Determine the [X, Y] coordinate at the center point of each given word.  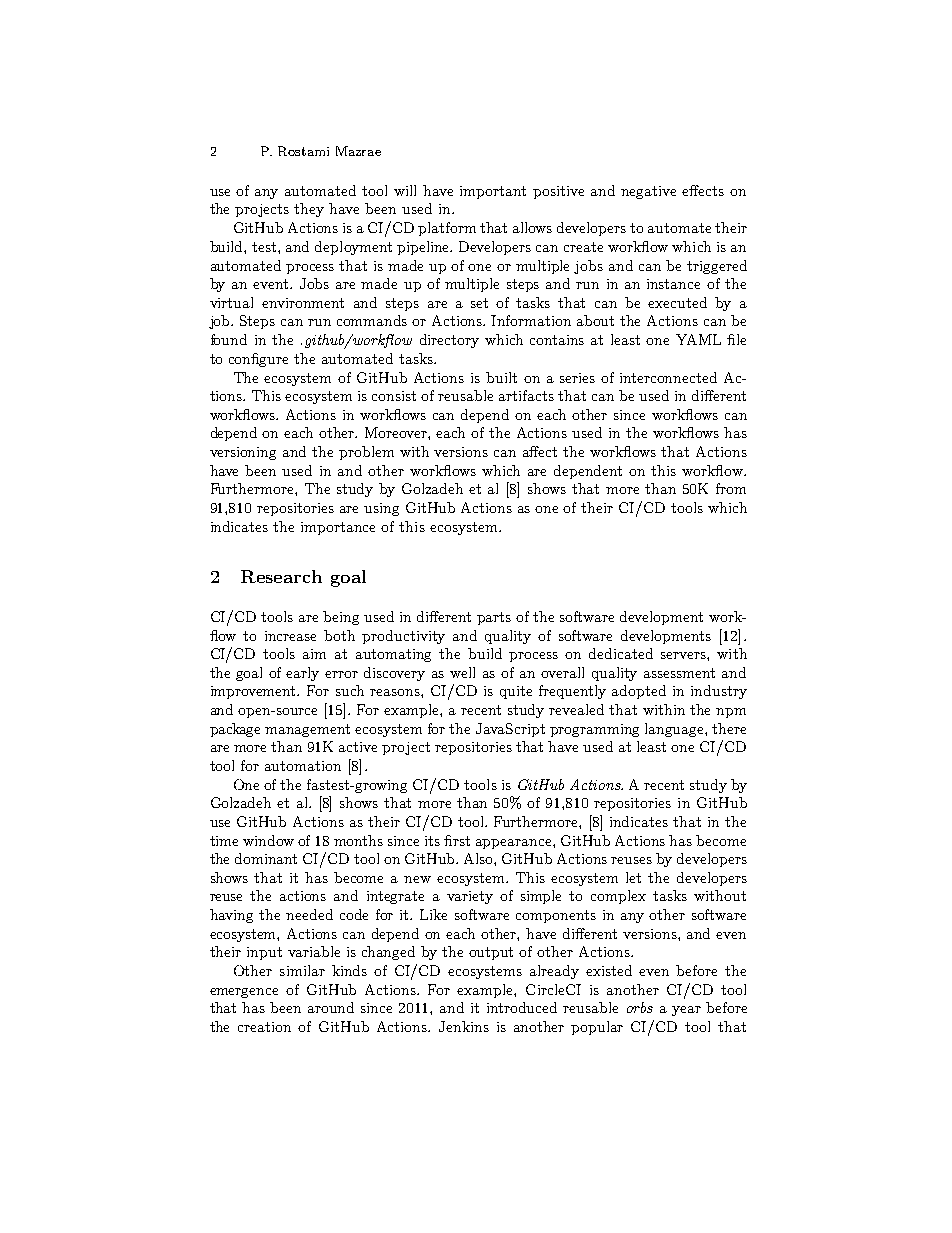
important [493, 192]
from [731, 488]
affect [540, 451]
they [309, 210]
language [675, 730]
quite [516, 692]
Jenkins [464, 1026]
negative [648, 192]
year [686, 1011]
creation [264, 1027]
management [307, 730]
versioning [243, 453]
